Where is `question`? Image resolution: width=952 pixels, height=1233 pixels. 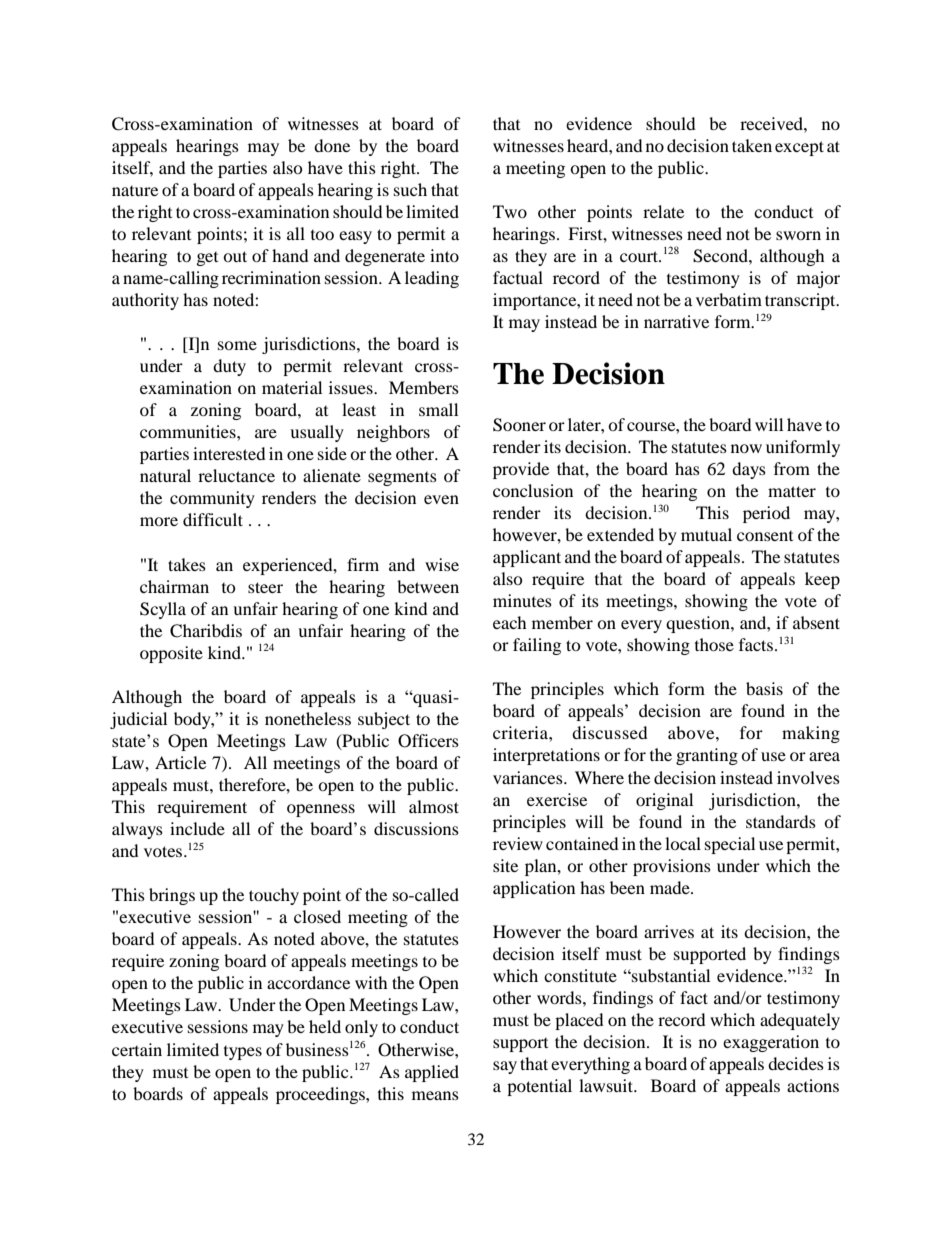 question is located at coordinates (699, 624).
